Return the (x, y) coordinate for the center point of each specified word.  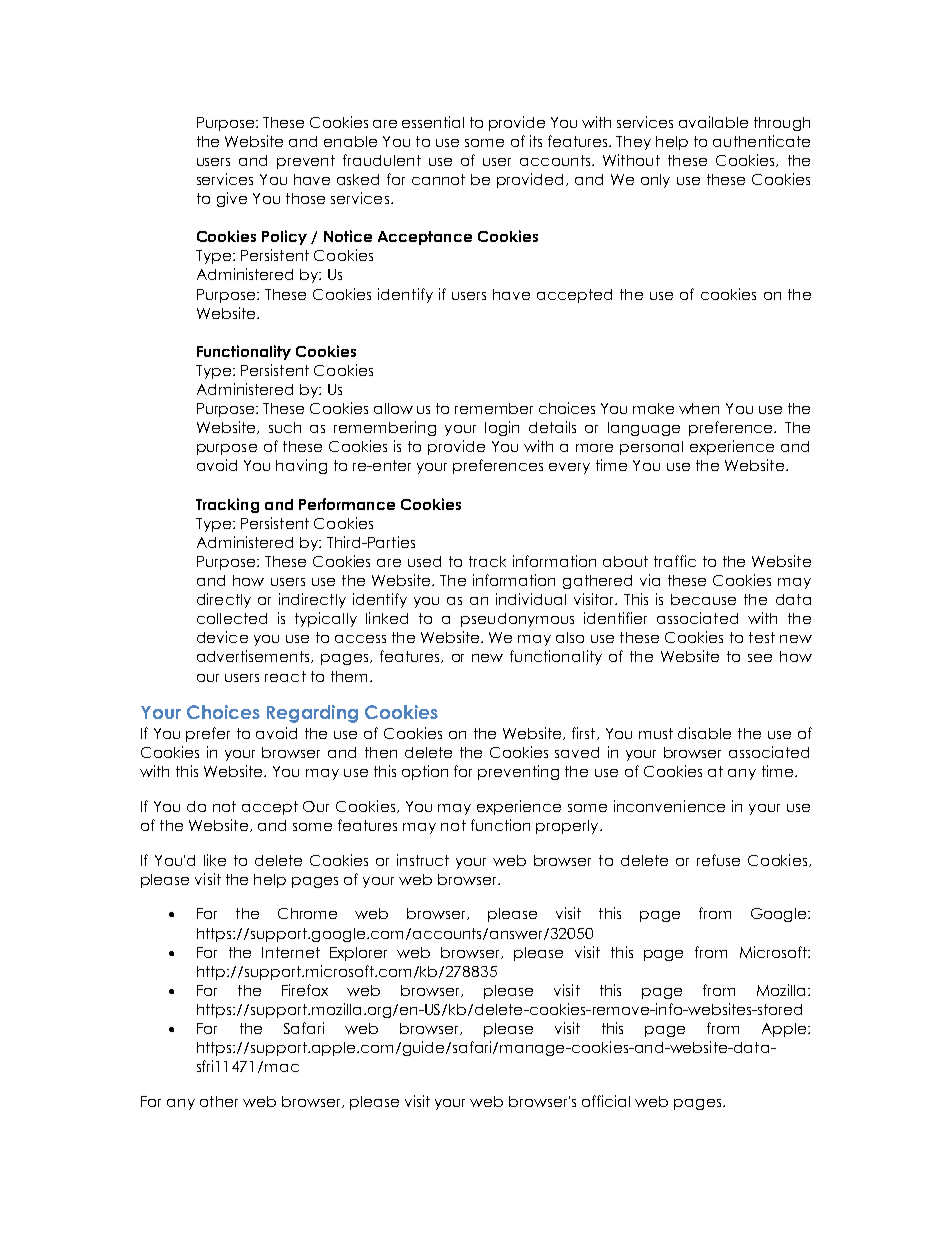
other (219, 1101)
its (536, 141)
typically (326, 619)
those (305, 198)
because (703, 599)
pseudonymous (517, 620)
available (713, 122)
